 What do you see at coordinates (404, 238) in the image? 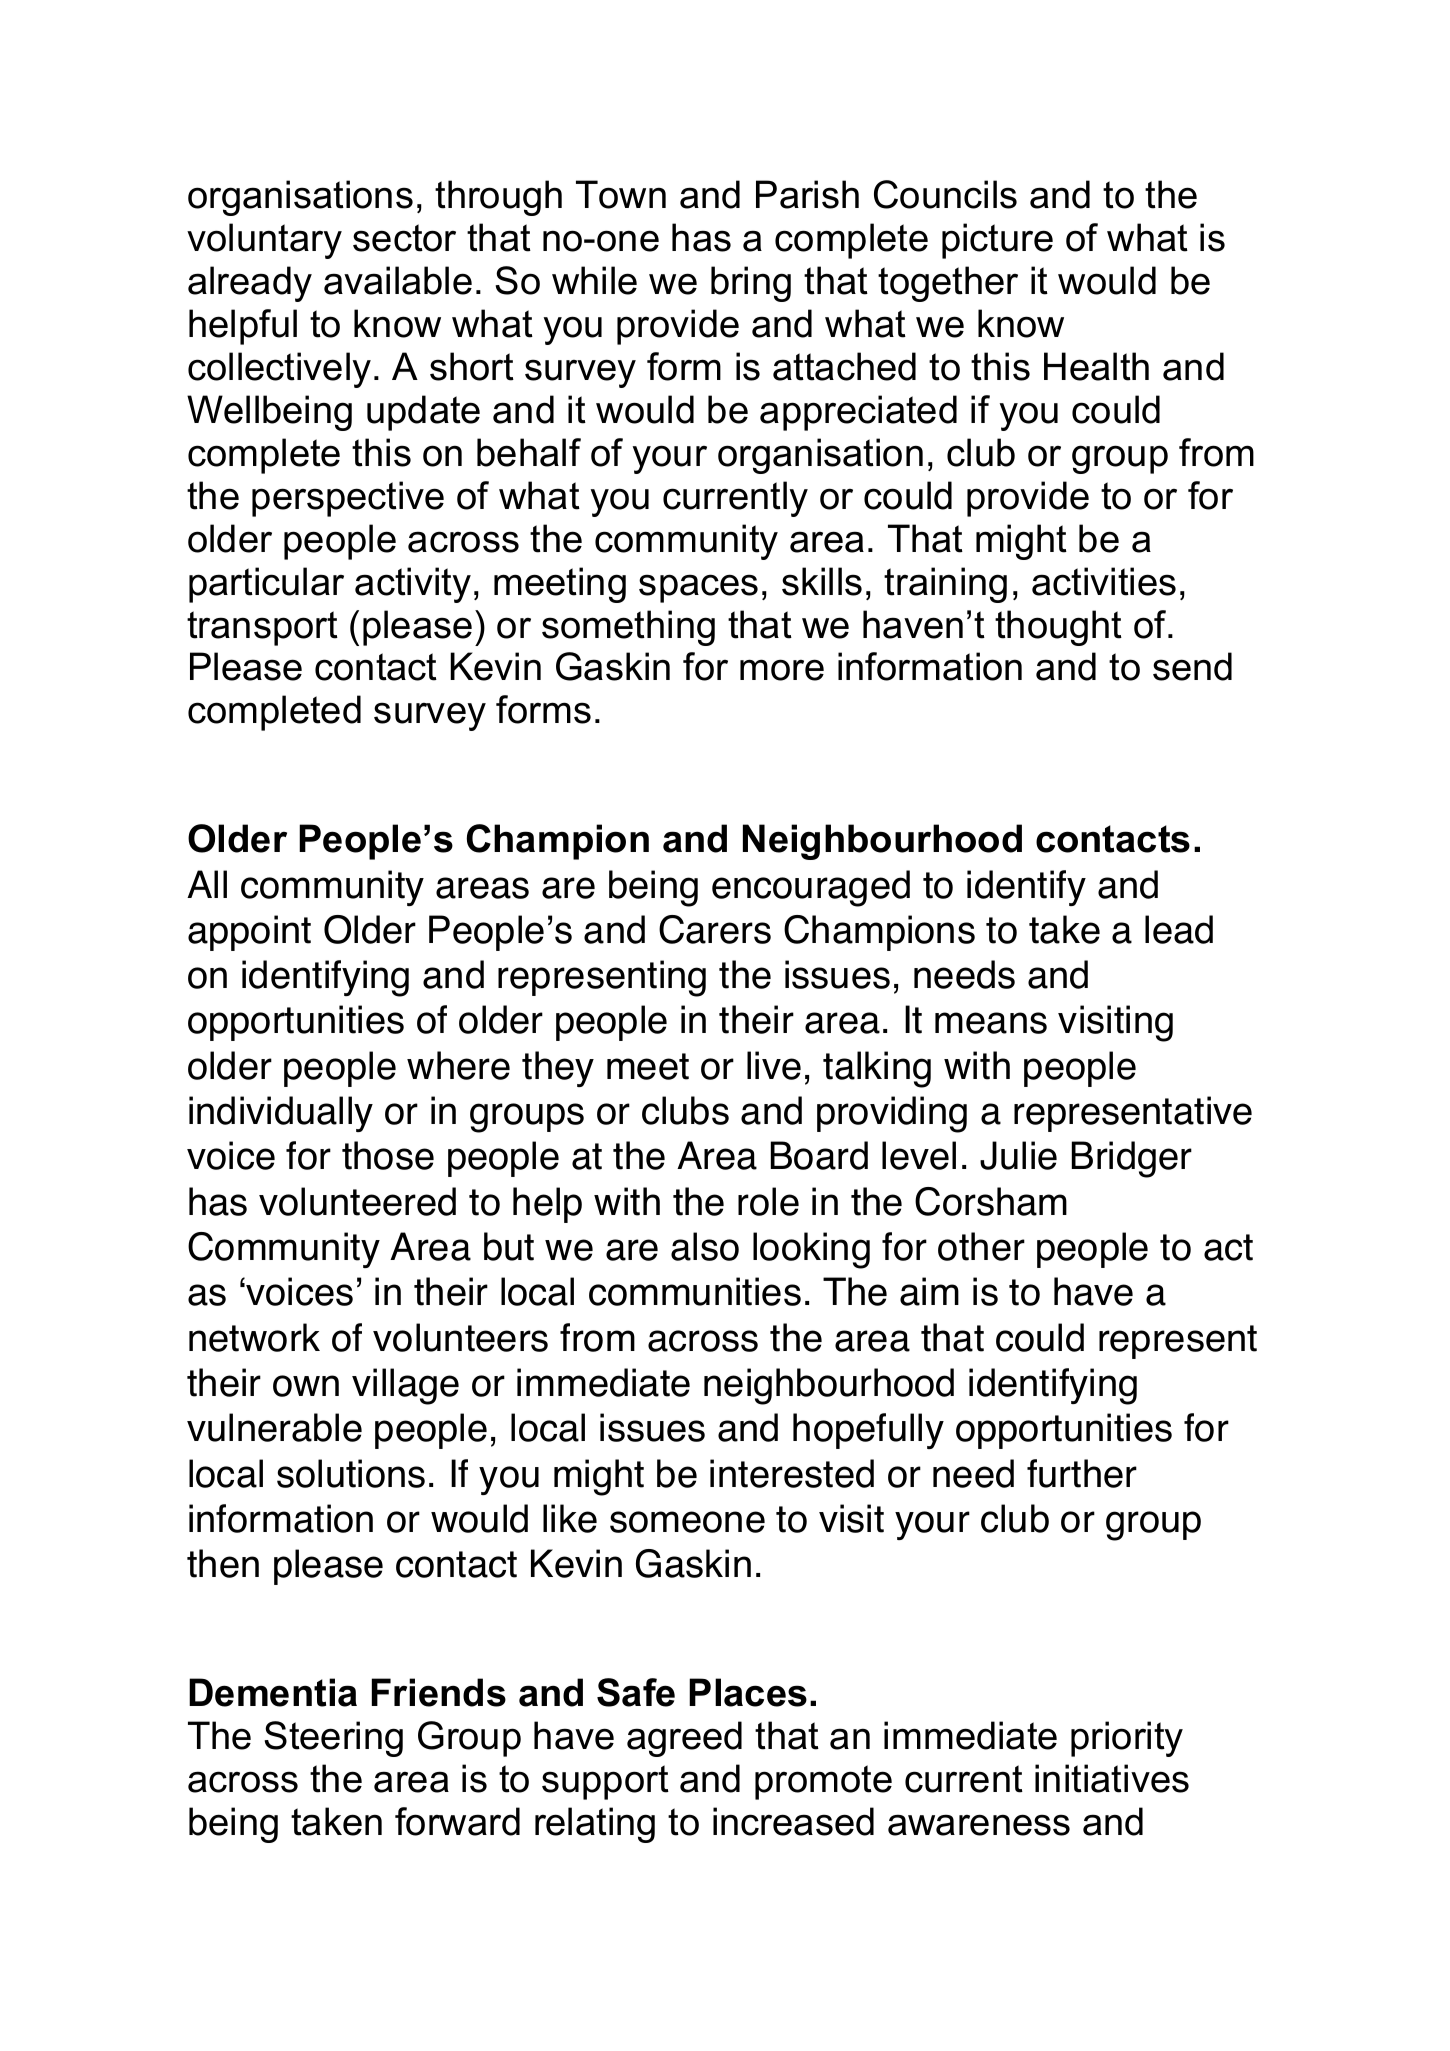
I see `sector` at bounding box center [404, 238].
